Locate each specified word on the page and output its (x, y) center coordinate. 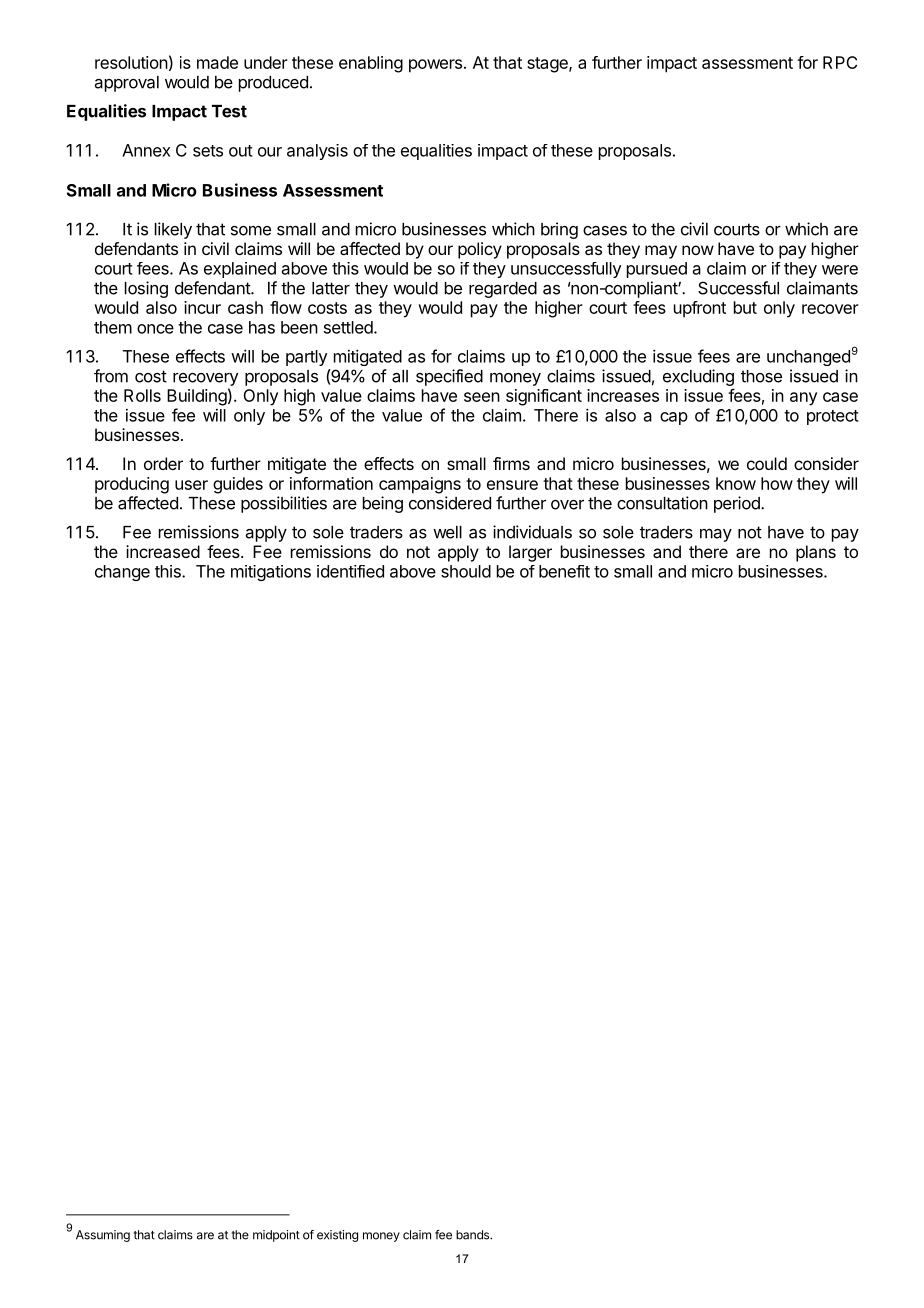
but (745, 307)
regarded (503, 290)
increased (163, 551)
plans (816, 553)
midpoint (276, 1236)
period (738, 504)
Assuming (103, 1236)
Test (229, 111)
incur (202, 307)
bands (474, 1235)
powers (435, 66)
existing (337, 1236)
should (466, 571)
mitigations (271, 573)
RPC (840, 62)
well (447, 532)
